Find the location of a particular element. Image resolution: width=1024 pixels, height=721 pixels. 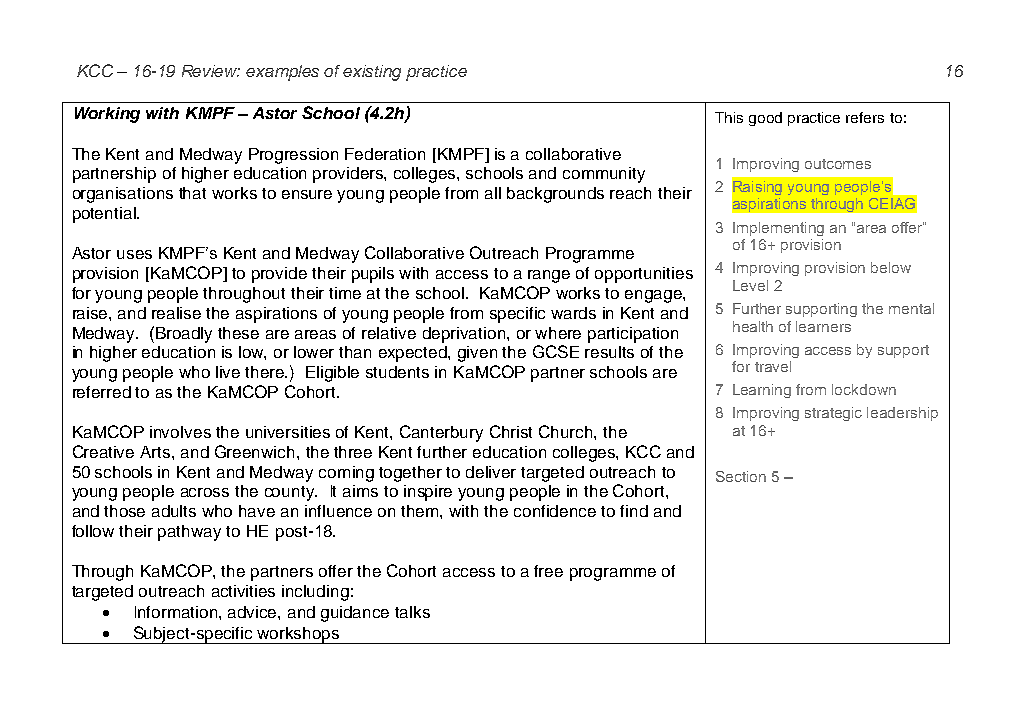

Section is located at coordinates (741, 476).
